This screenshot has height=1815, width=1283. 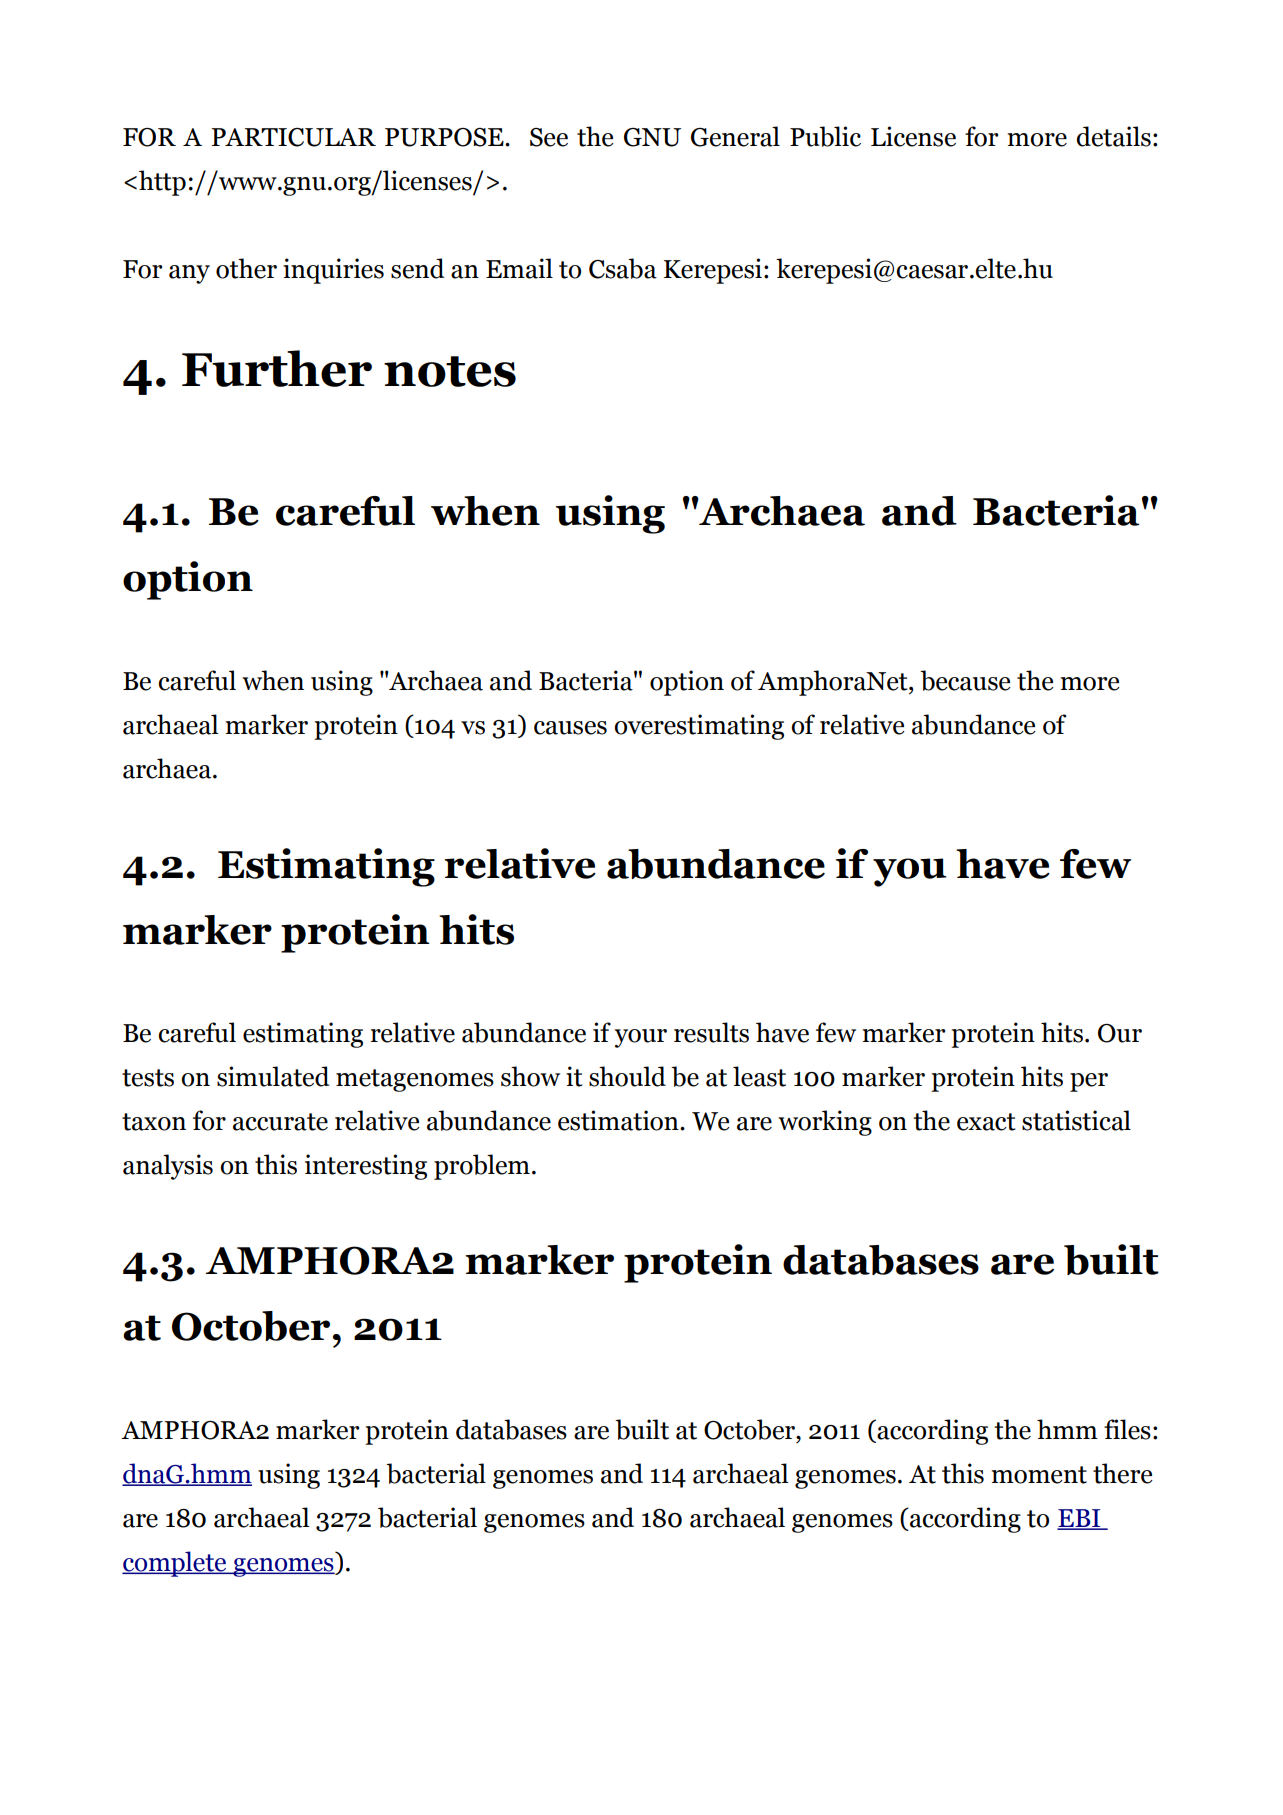 I want to click on complete, so click(x=175, y=1564).
